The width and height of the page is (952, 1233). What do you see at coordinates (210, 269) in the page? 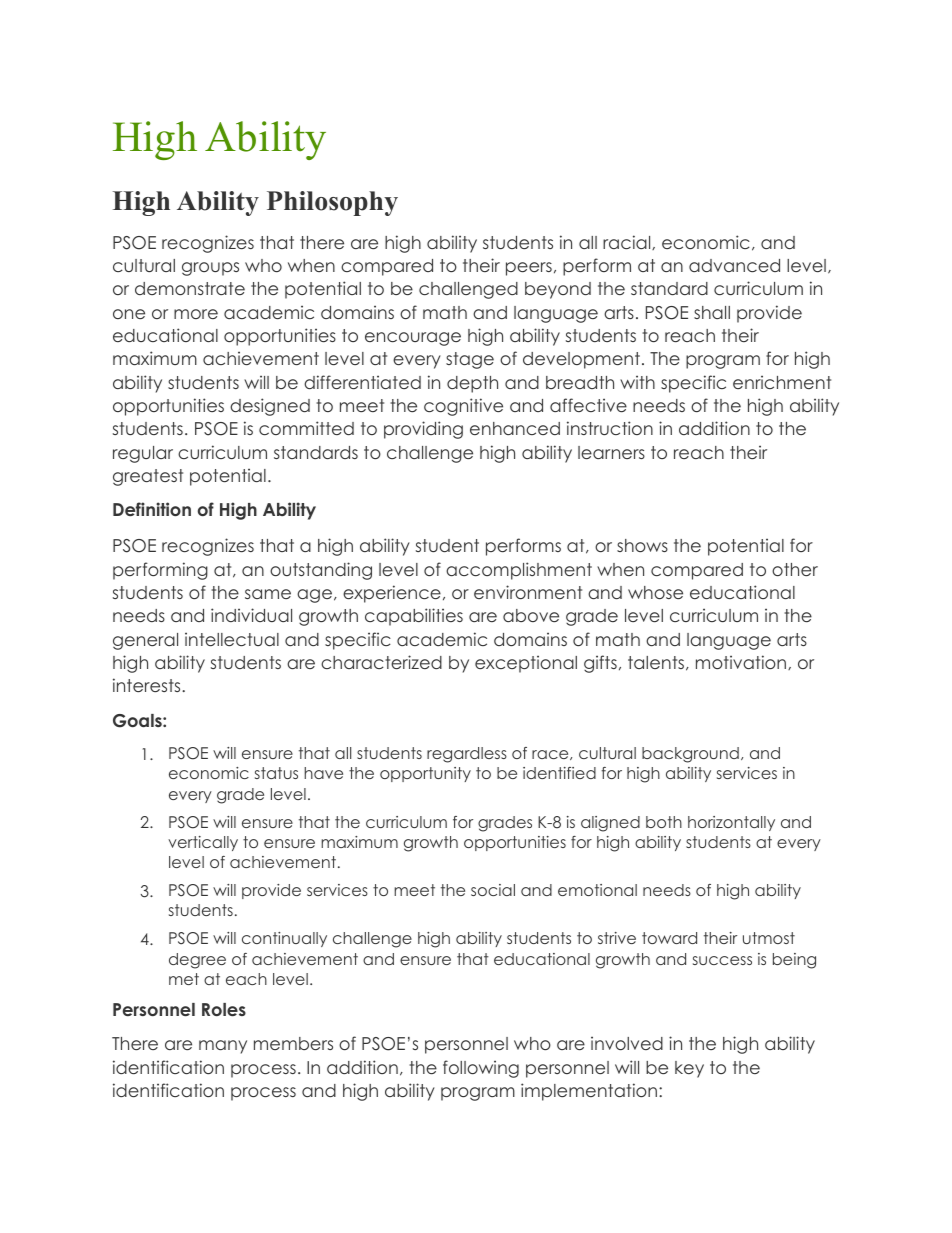
I see `groups` at bounding box center [210, 269].
